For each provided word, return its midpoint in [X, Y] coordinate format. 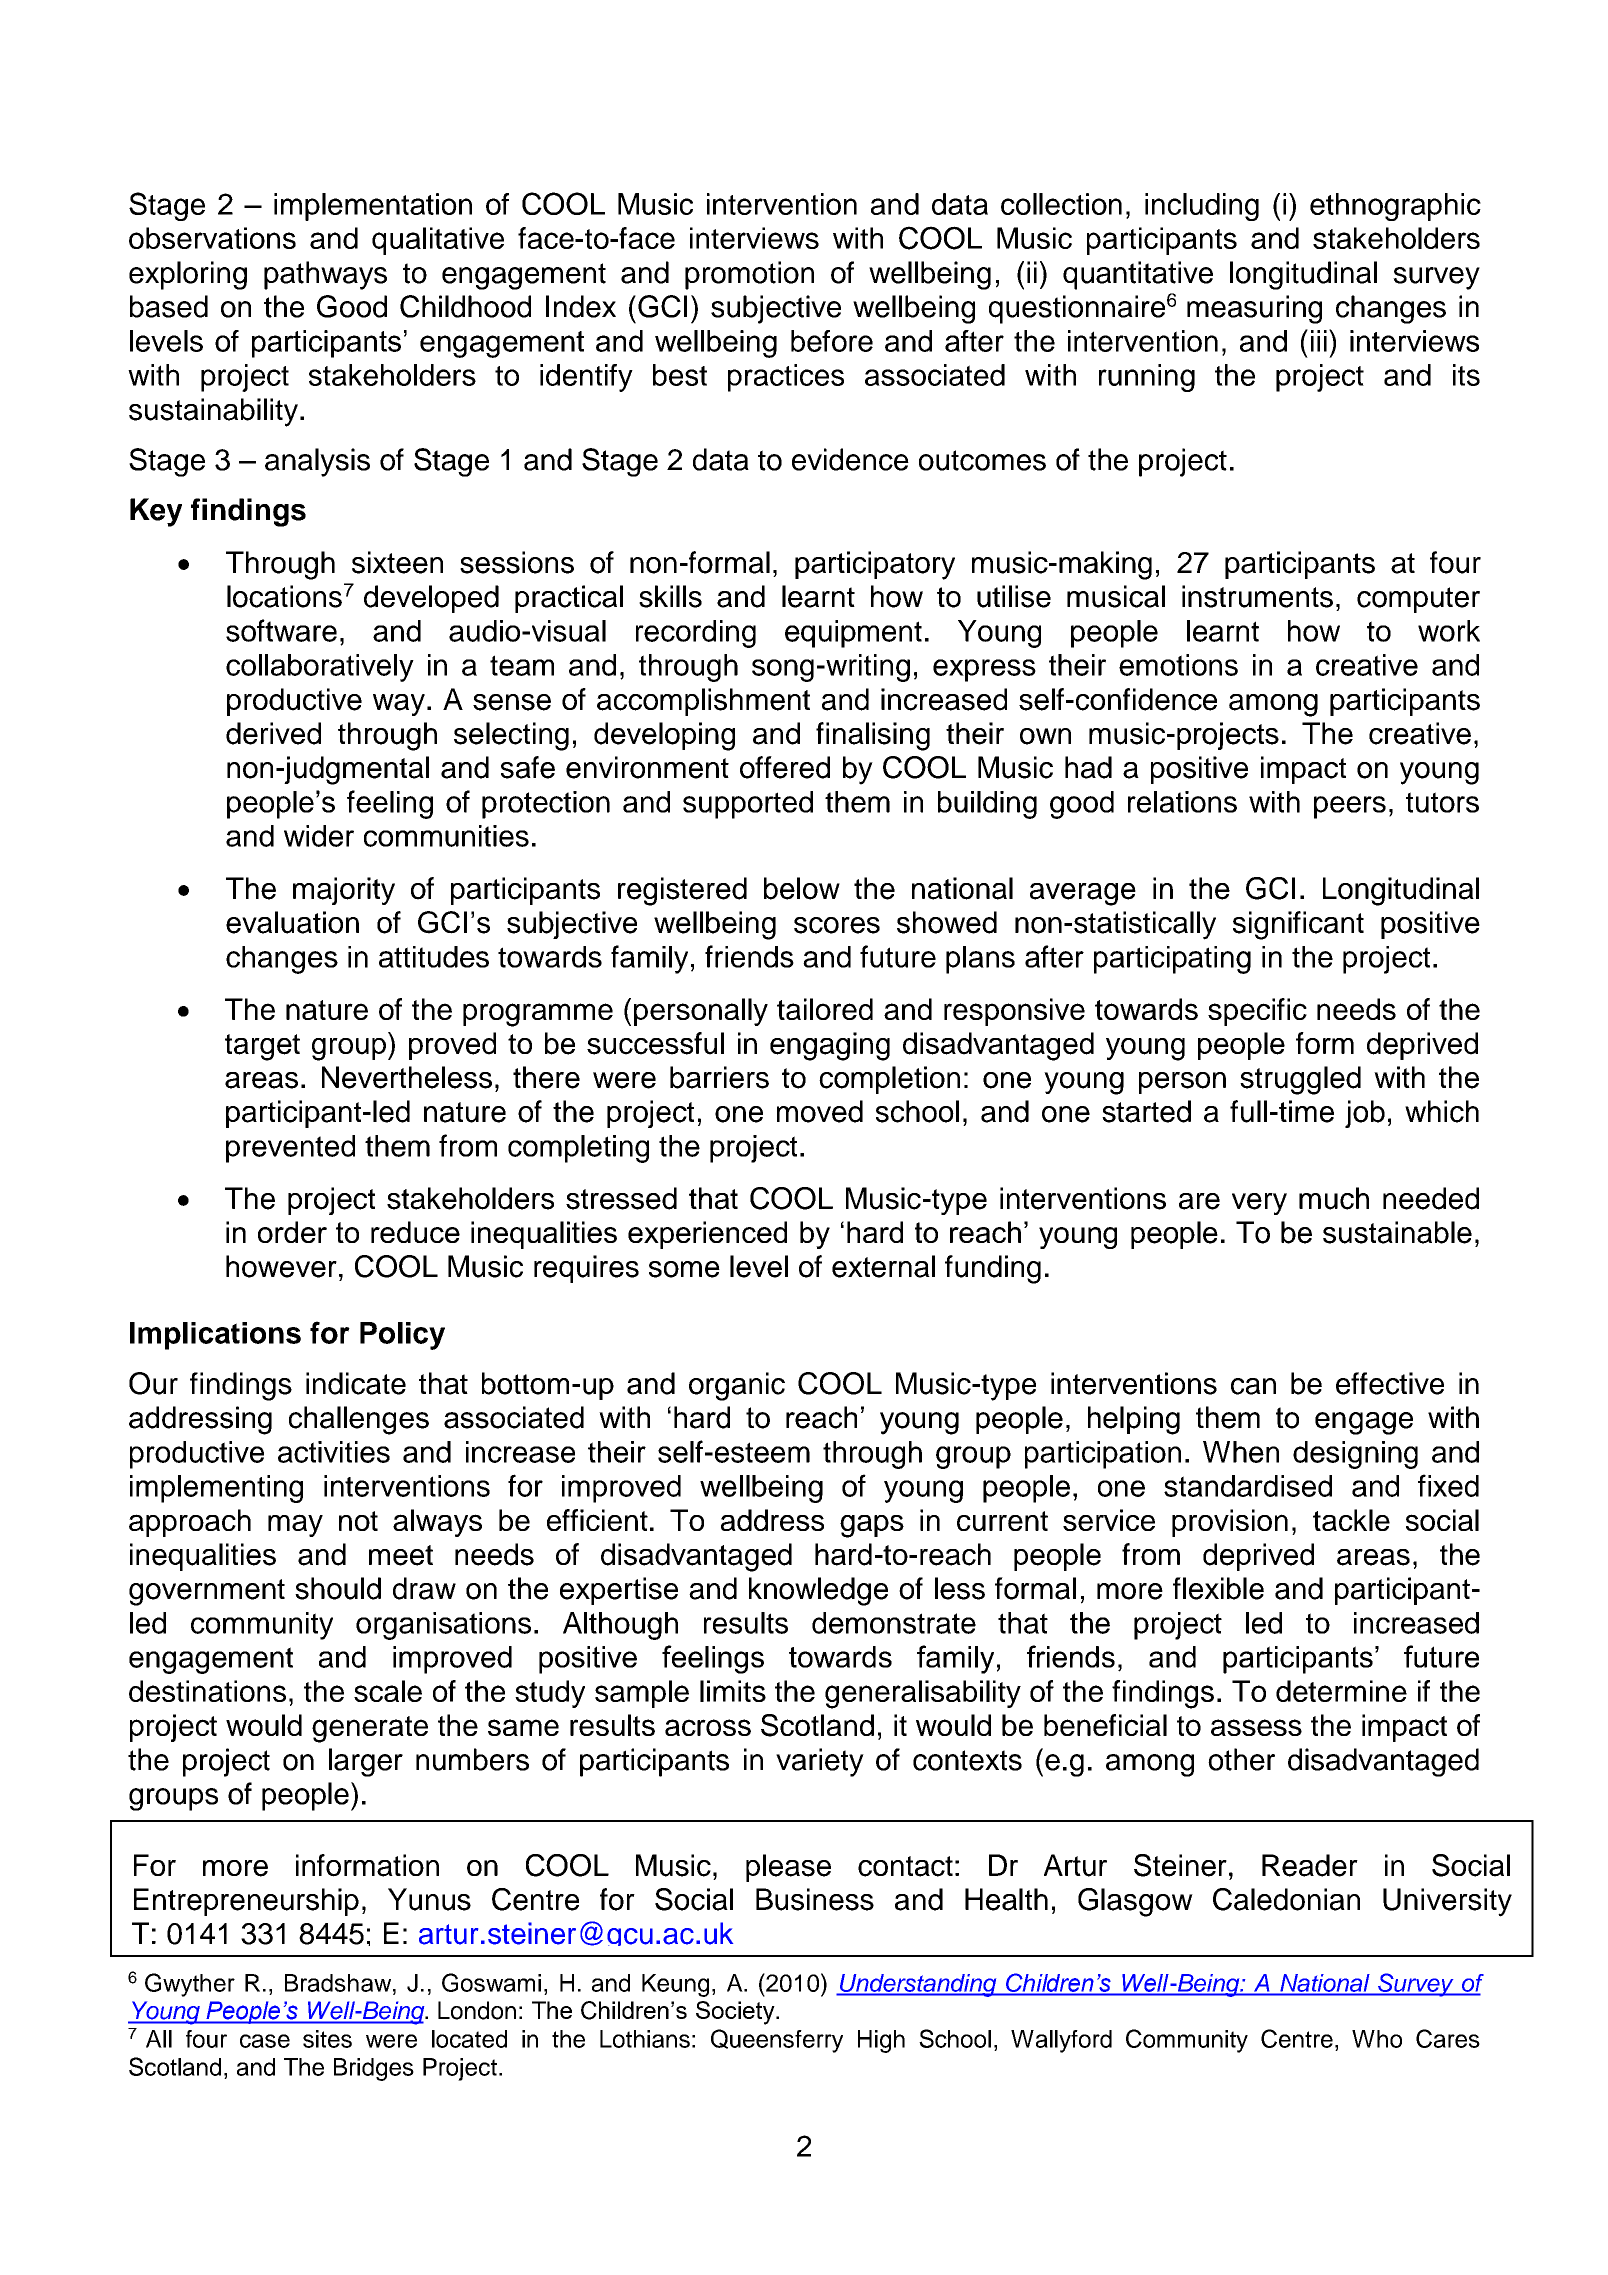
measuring [1254, 309]
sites [327, 2039]
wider [319, 836]
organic [737, 1386]
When [1241, 1452]
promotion [749, 275]
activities [334, 1452]
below [802, 888]
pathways [325, 275]
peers [1350, 807]
